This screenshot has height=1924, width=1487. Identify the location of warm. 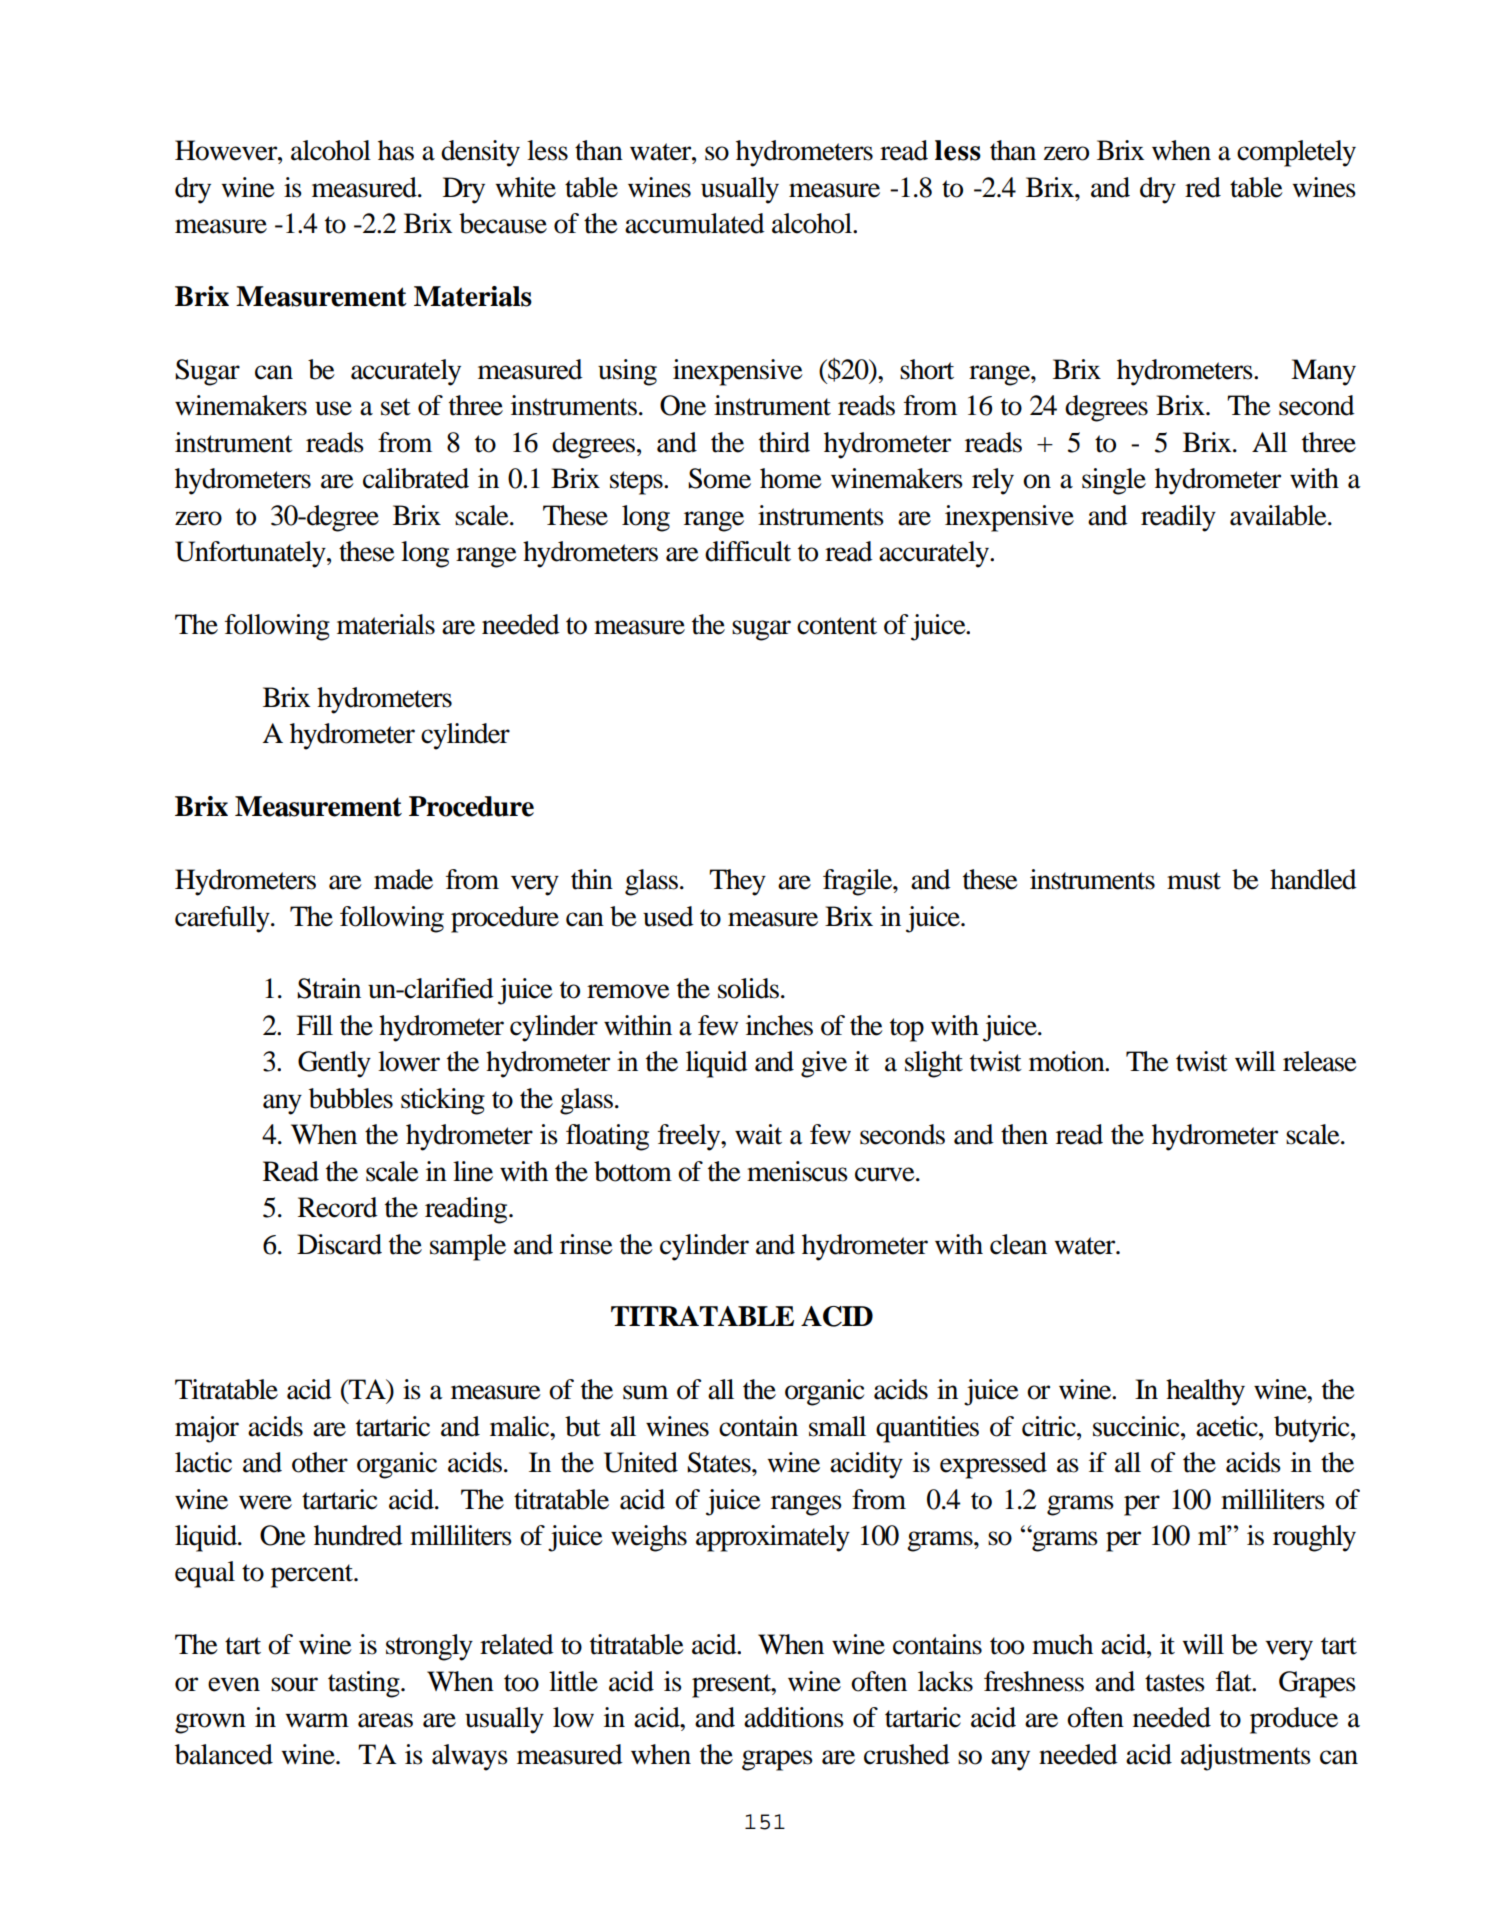
(317, 1720).
